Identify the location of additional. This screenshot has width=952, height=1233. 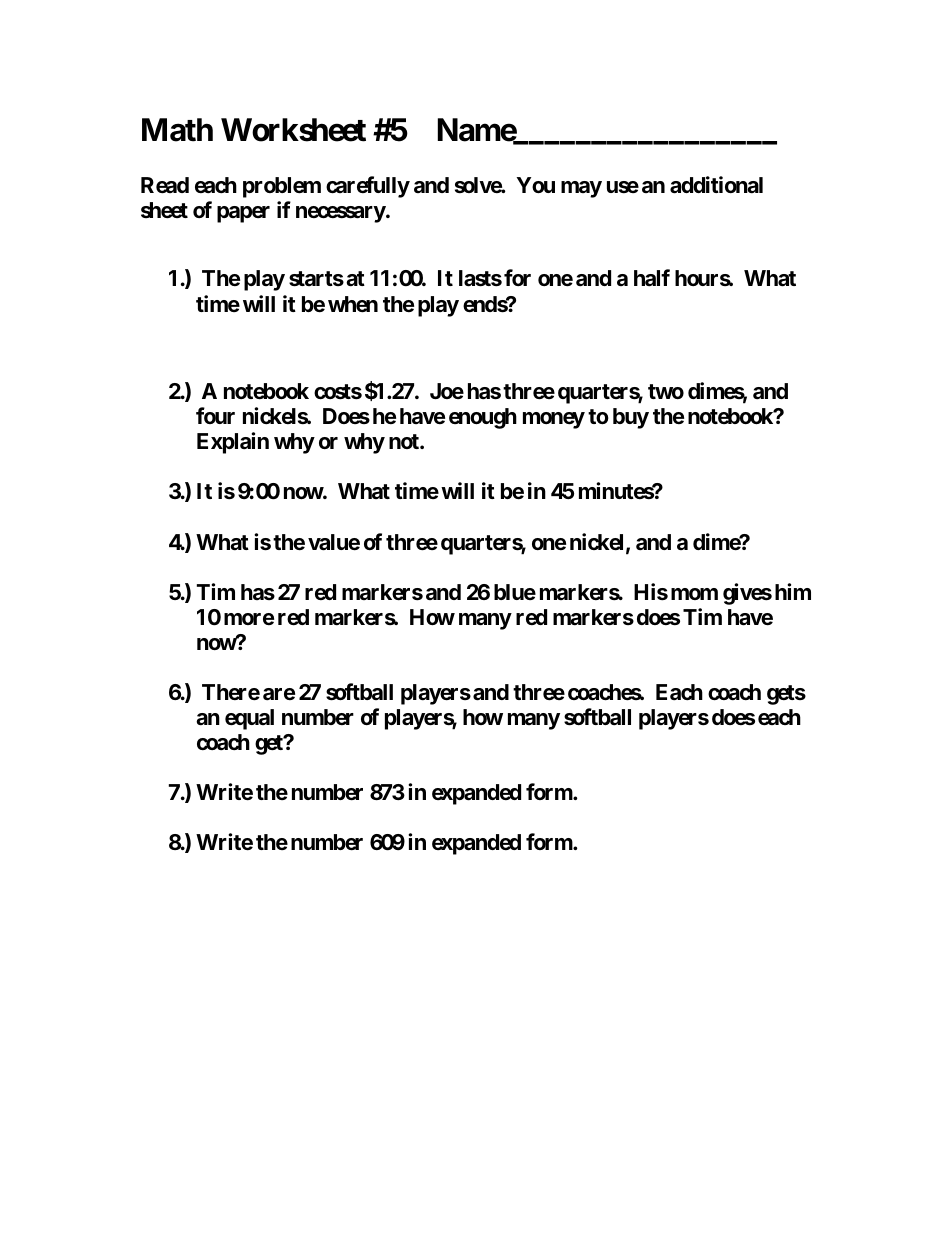
(716, 185).
